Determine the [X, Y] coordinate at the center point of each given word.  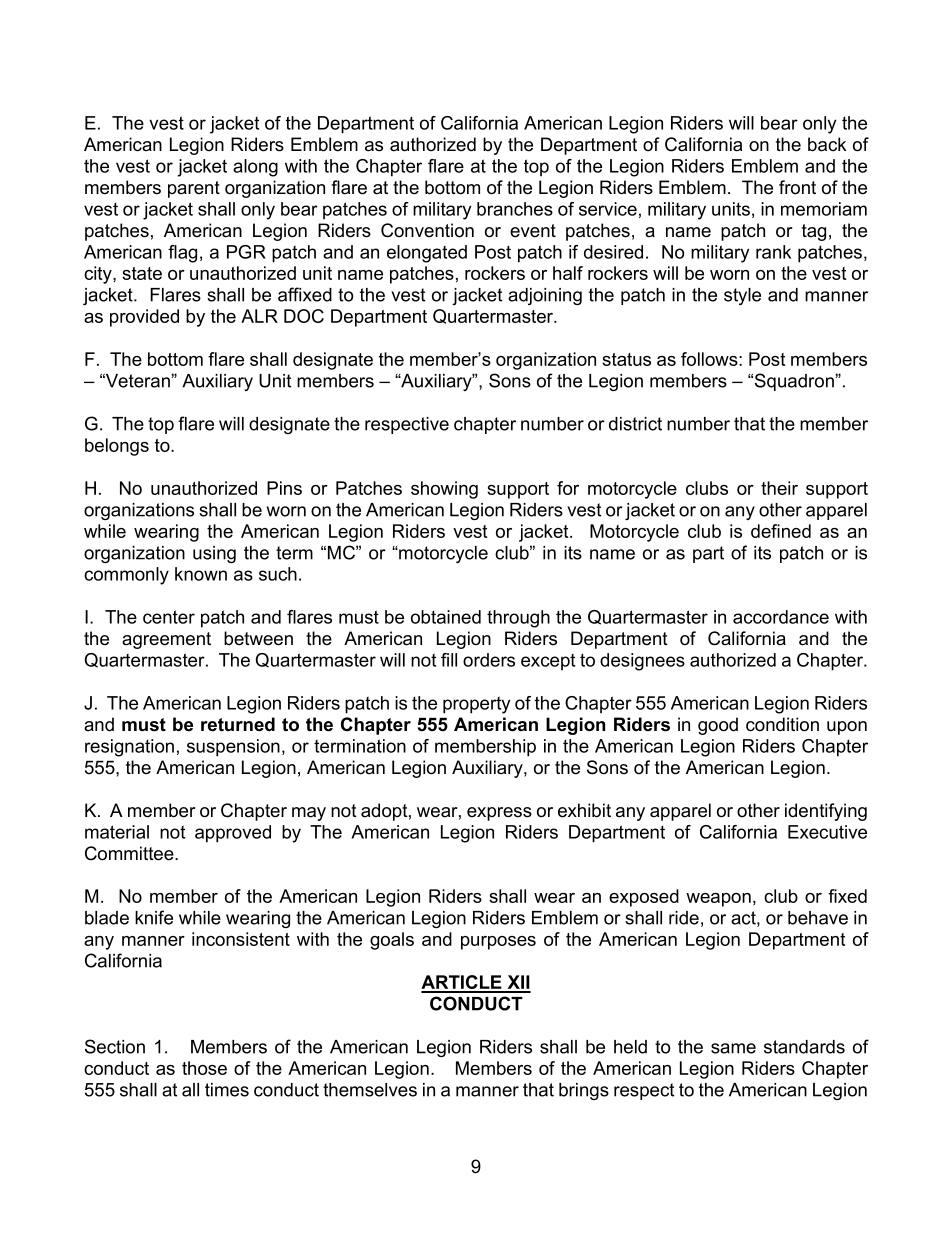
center [169, 617]
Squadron [795, 382]
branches [515, 209]
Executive [827, 832]
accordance [781, 617]
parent [194, 189]
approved [233, 834]
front [797, 187]
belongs [117, 447]
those [204, 1068]
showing [444, 490]
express [499, 814]
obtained [446, 617]
